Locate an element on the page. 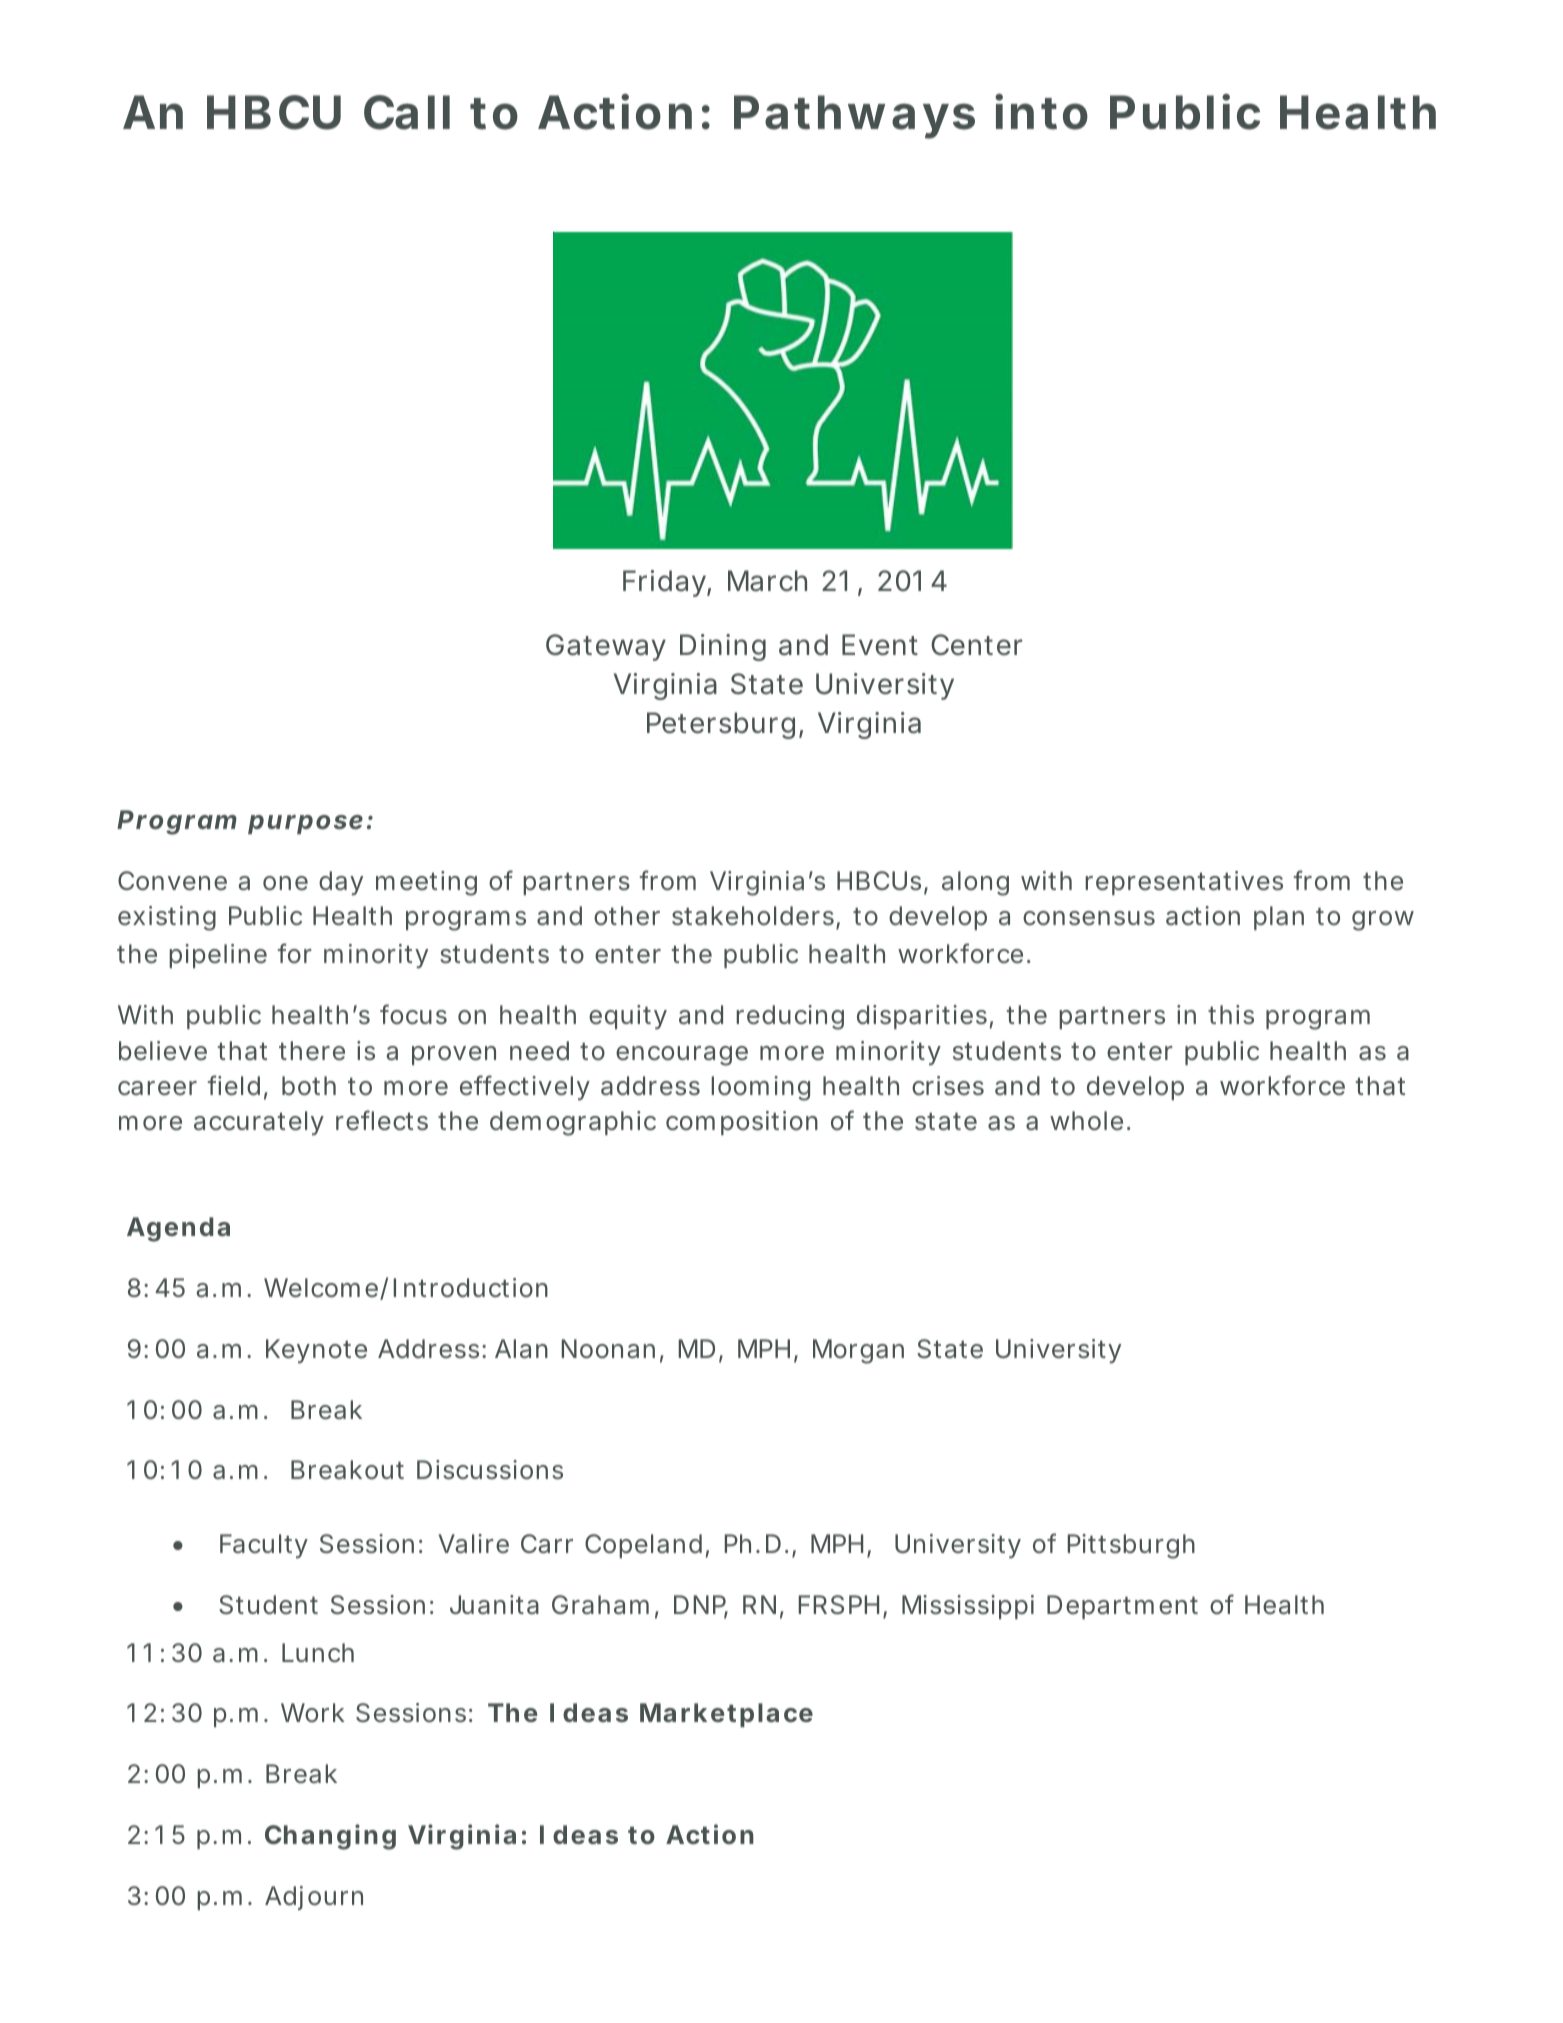 The height and width of the document is (2023, 1563). Event is located at coordinates (880, 645).
